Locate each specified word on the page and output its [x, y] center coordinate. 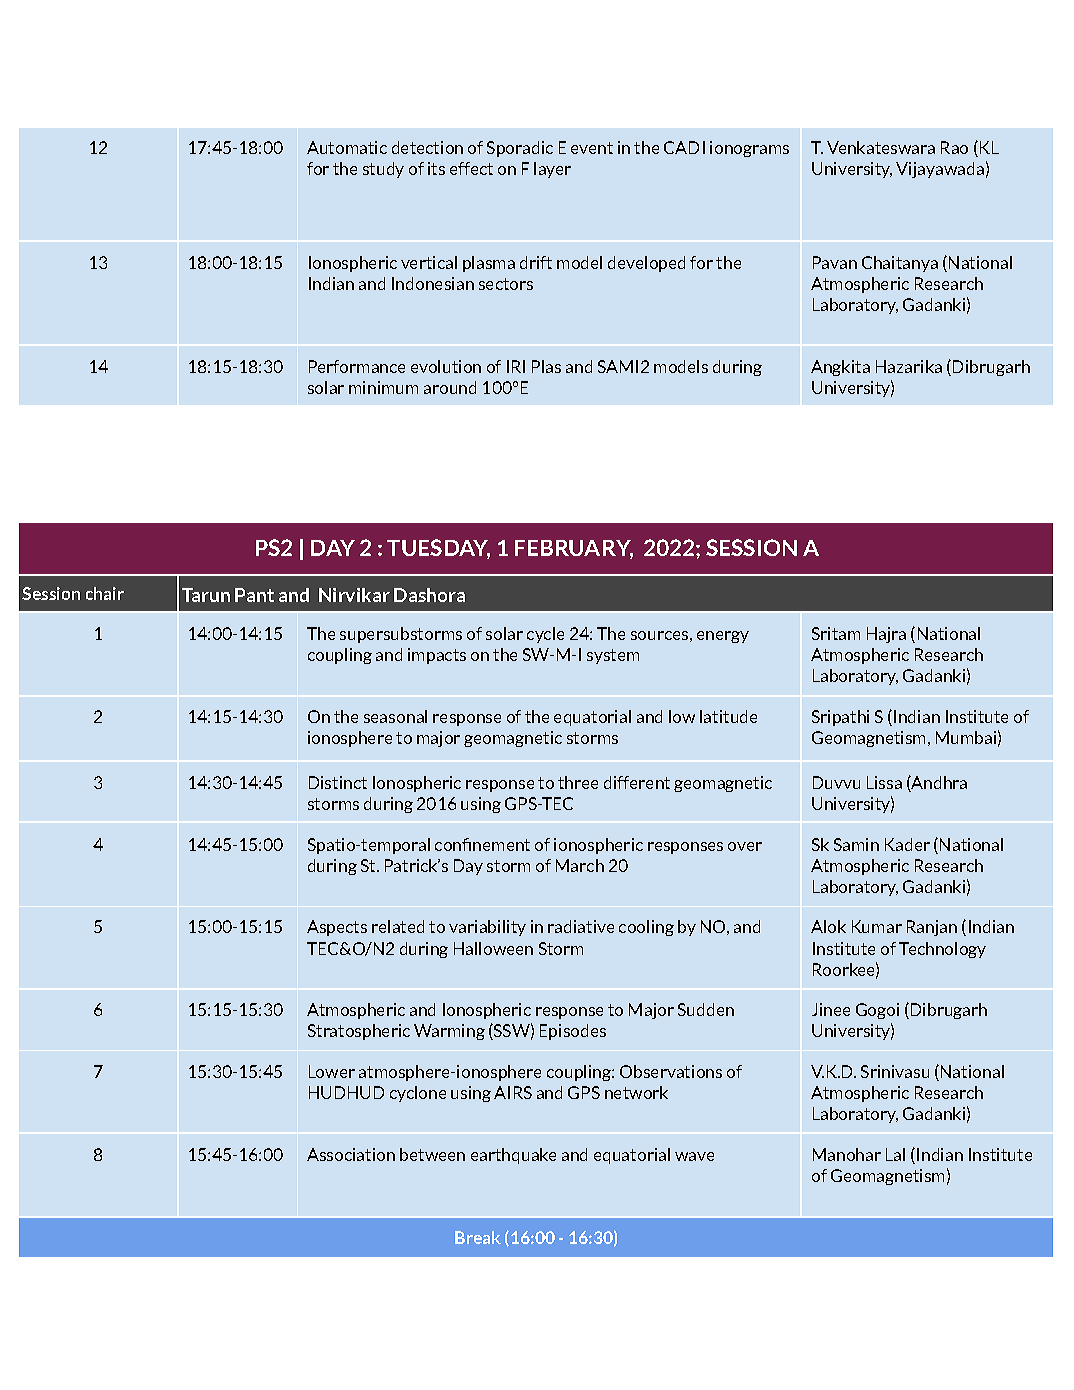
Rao [954, 147]
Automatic [347, 147]
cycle [545, 635]
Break [478, 1237]
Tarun [206, 595]
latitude [728, 716]
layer [552, 170]
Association [351, 1154]
